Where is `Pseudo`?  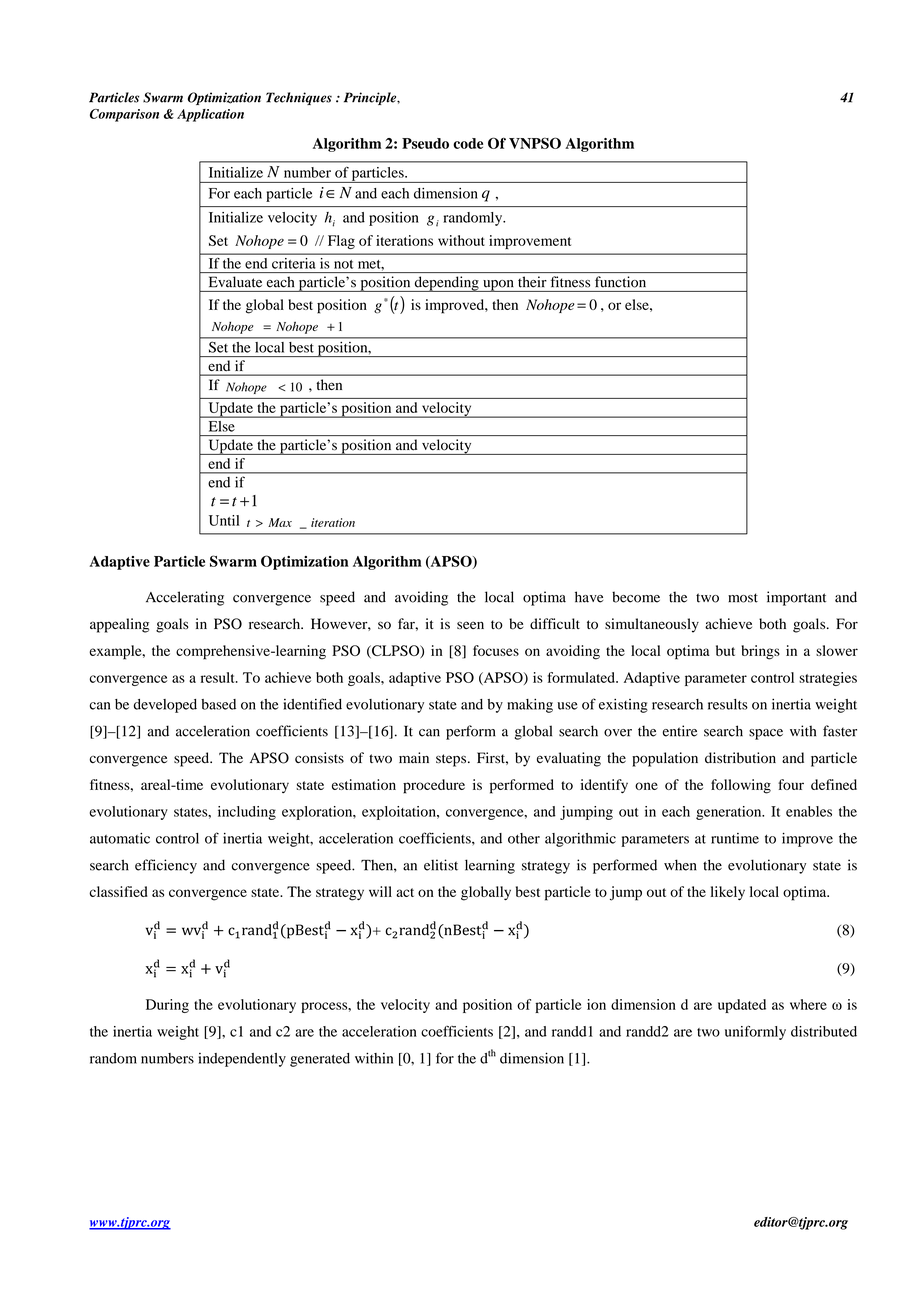 Pseudo is located at coordinates (425, 143).
